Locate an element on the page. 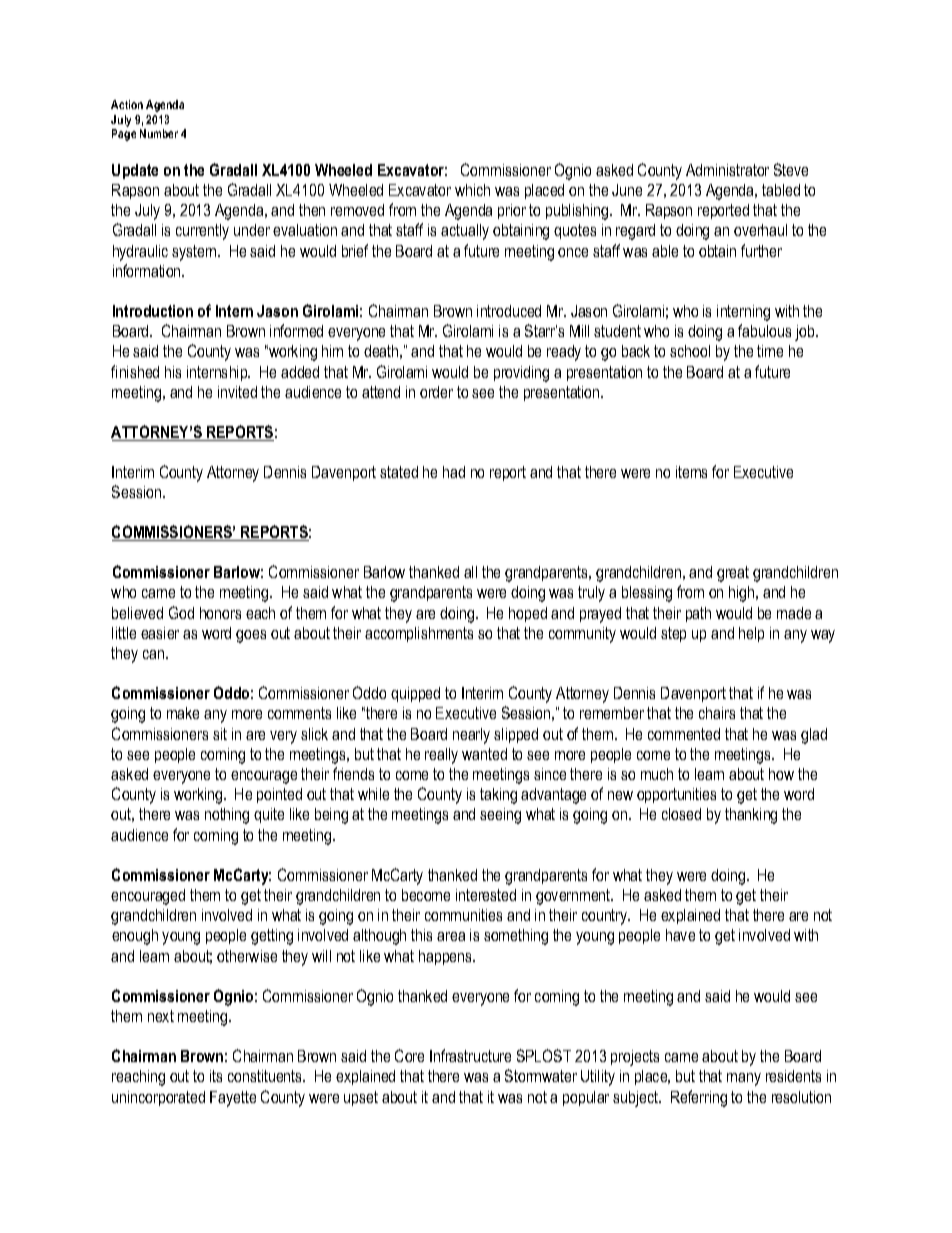 The image size is (952, 1233). hoped is located at coordinates (528, 614).
